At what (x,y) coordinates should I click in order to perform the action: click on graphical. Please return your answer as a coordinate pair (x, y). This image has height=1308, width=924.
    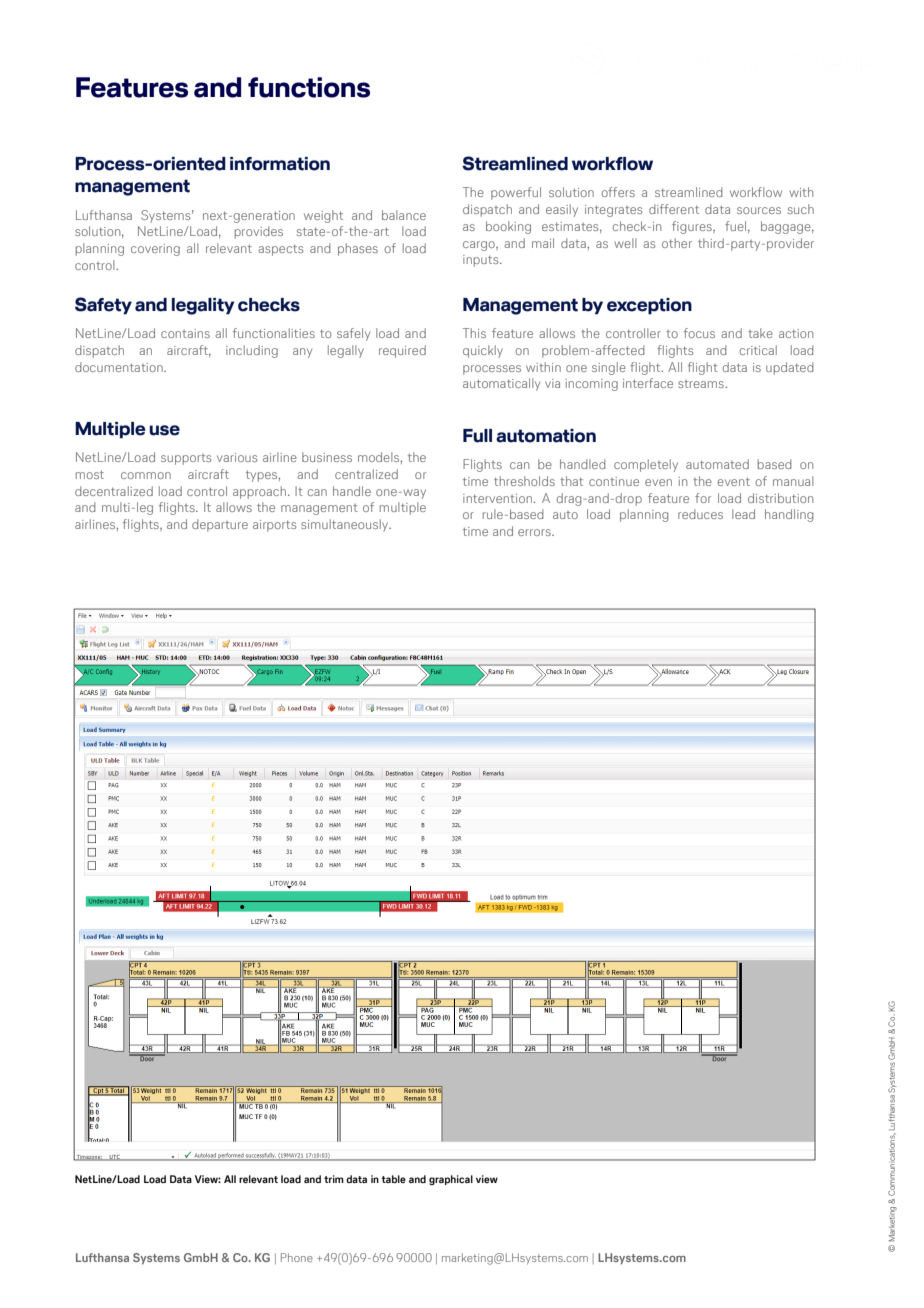
    Looking at the image, I should click on (451, 1180).
